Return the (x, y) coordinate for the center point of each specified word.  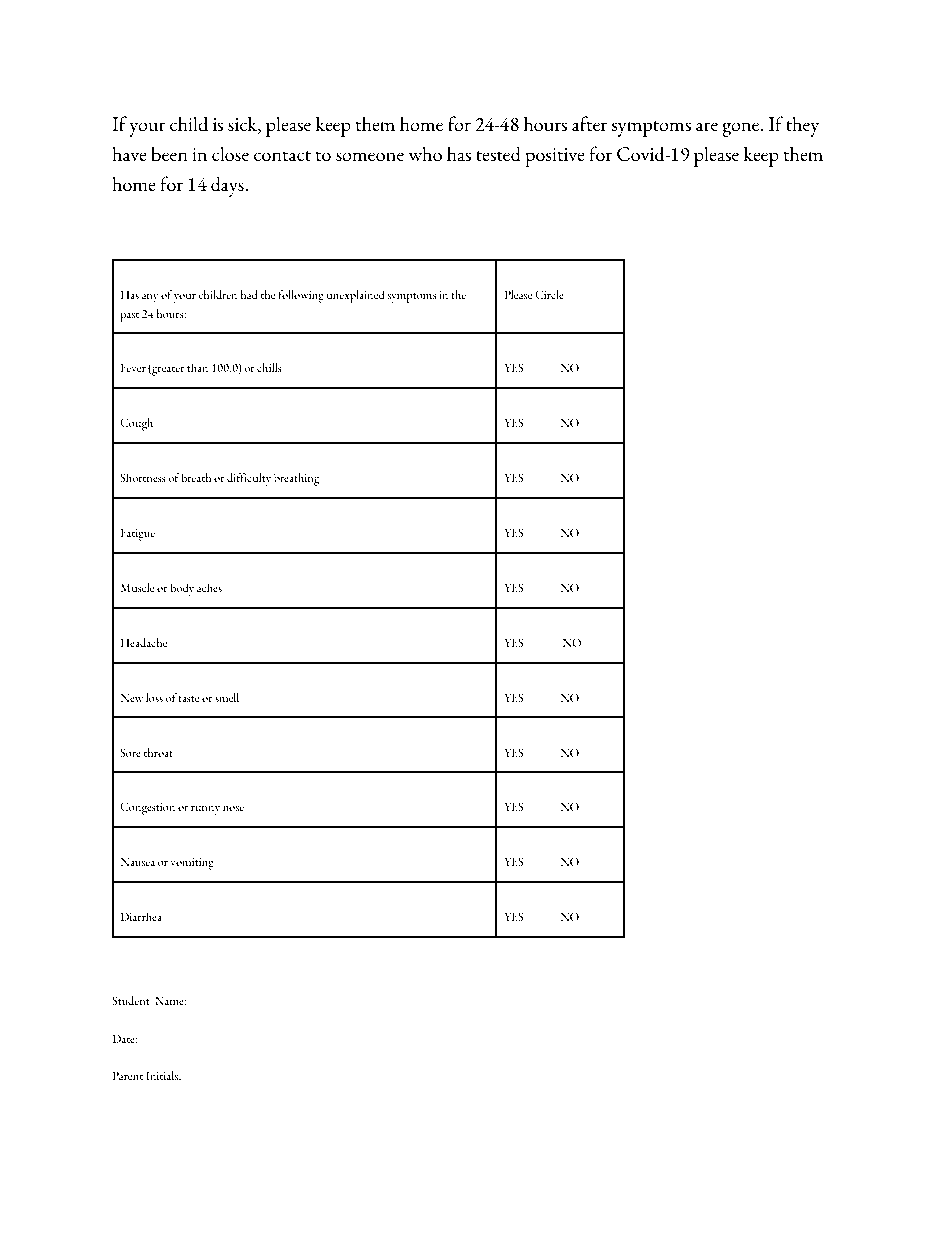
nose (233, 808)
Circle (549, 294)
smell (227, 697)
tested (498, 154)
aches (209, 587)
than (197, 367)
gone (742, 129)
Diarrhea (141, 916)
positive (555, 157)
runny (205, 810)
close (230, 153)
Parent (127, 1075)
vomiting (192, 864)
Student (131, 1000)
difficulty (249, 479)
